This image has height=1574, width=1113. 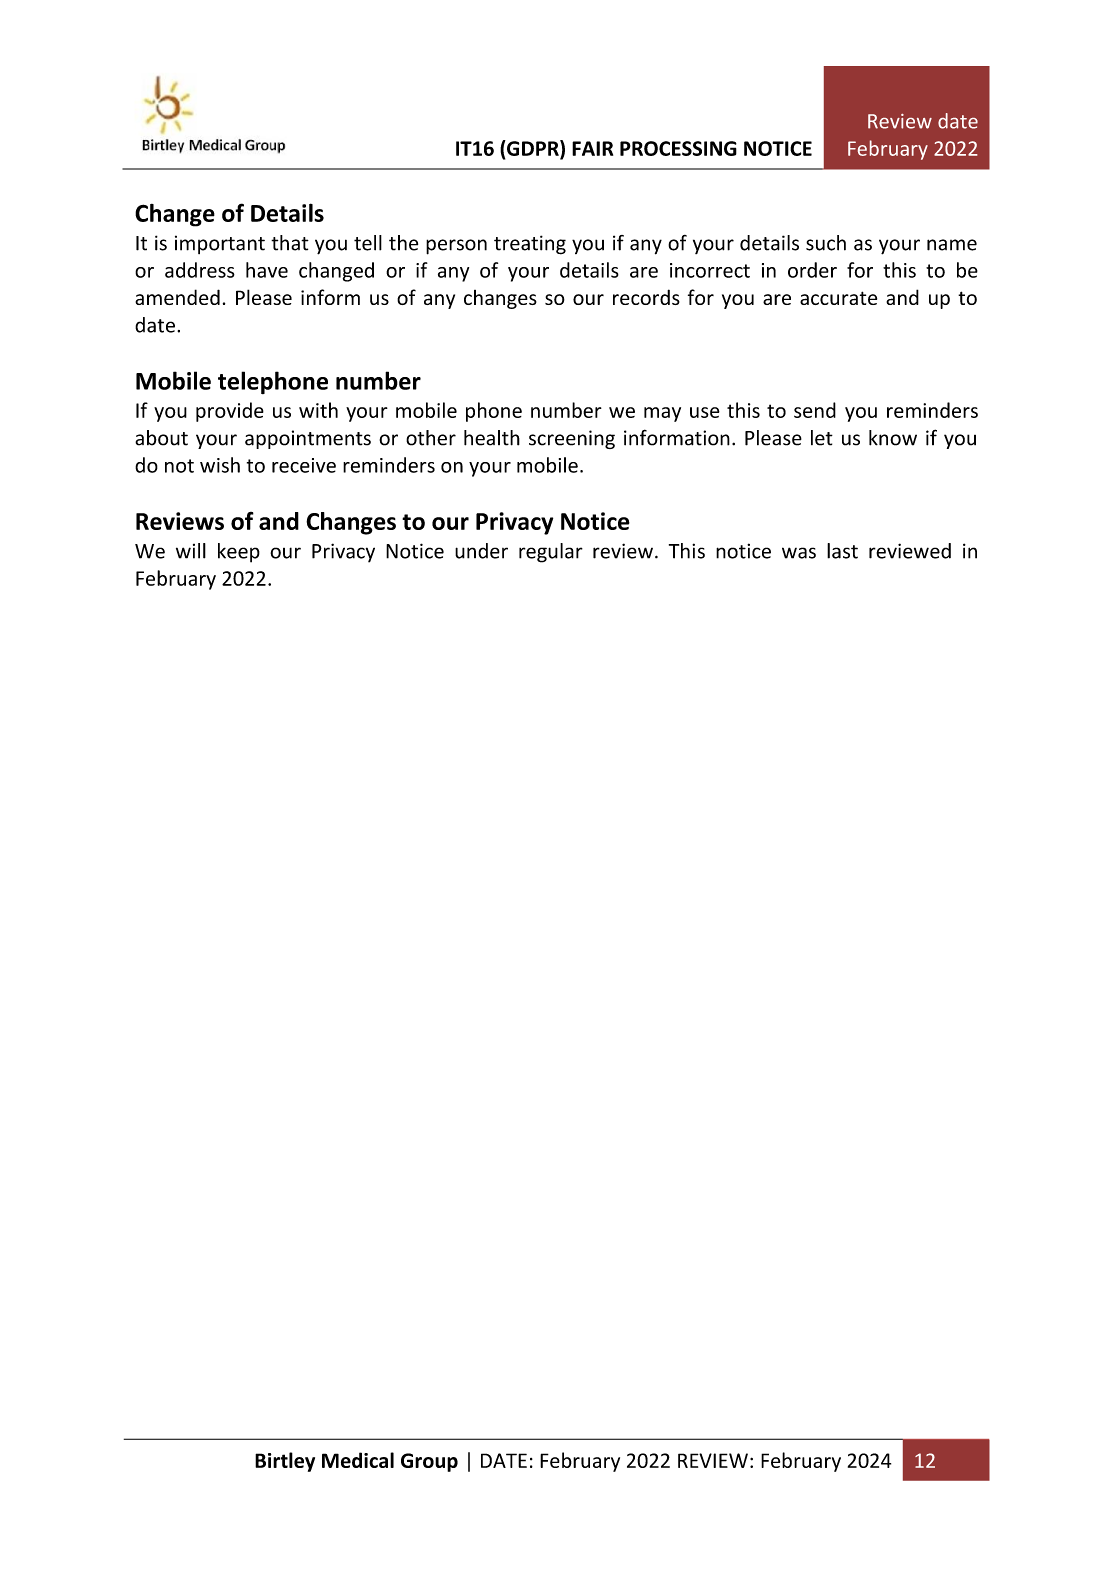 I want to click on keep, so click(x=239, y=553).
